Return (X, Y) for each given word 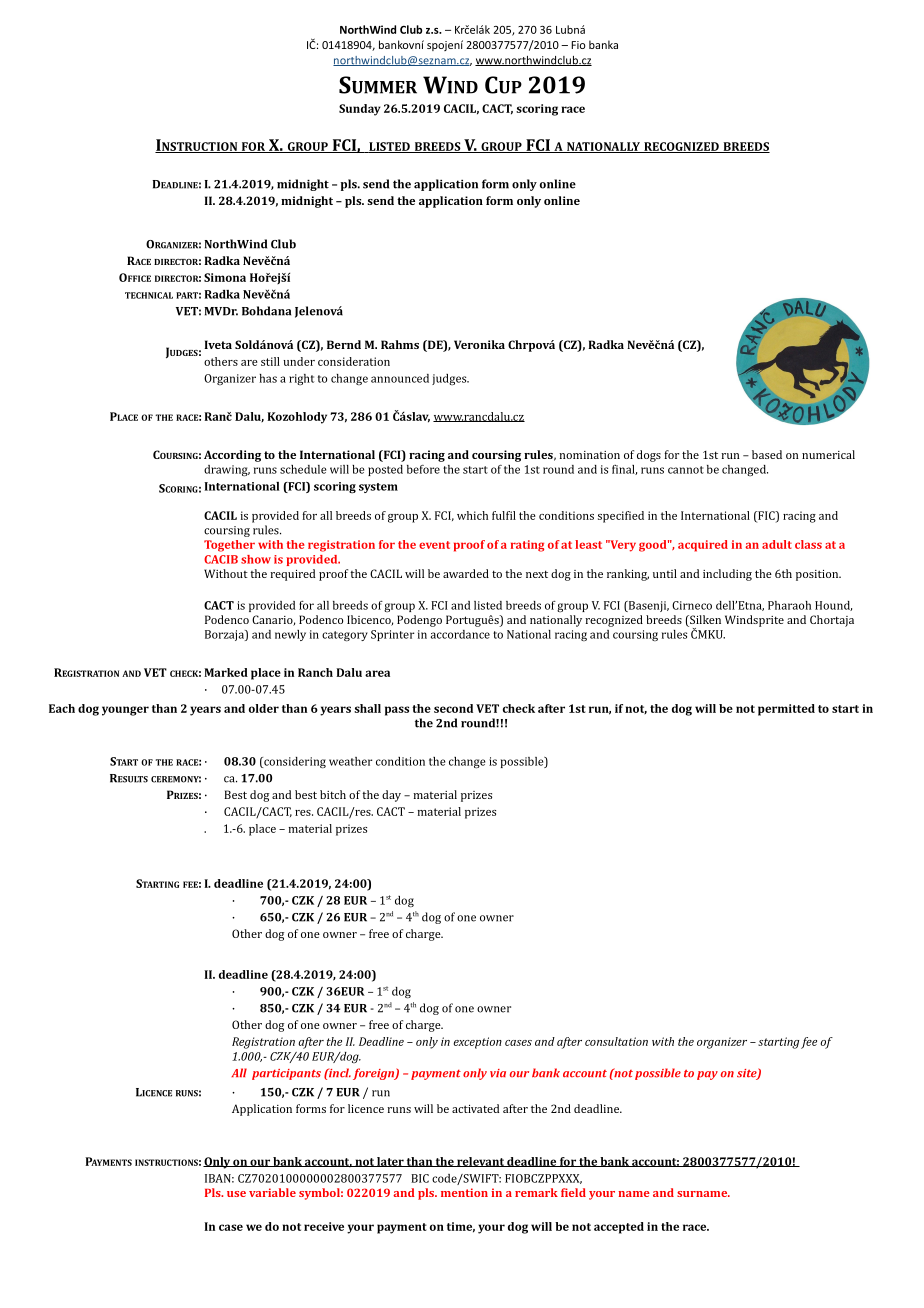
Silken (704, 621)
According (232, 456)
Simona (225, 277)
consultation (616, 1041)
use (236, 1194)
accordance (460, 634)
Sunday (360, 110)
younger (125, 711)
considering (294, 763)
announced (400, 378)
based (767, 454)
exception (477, 1043)
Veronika (479, 344)
